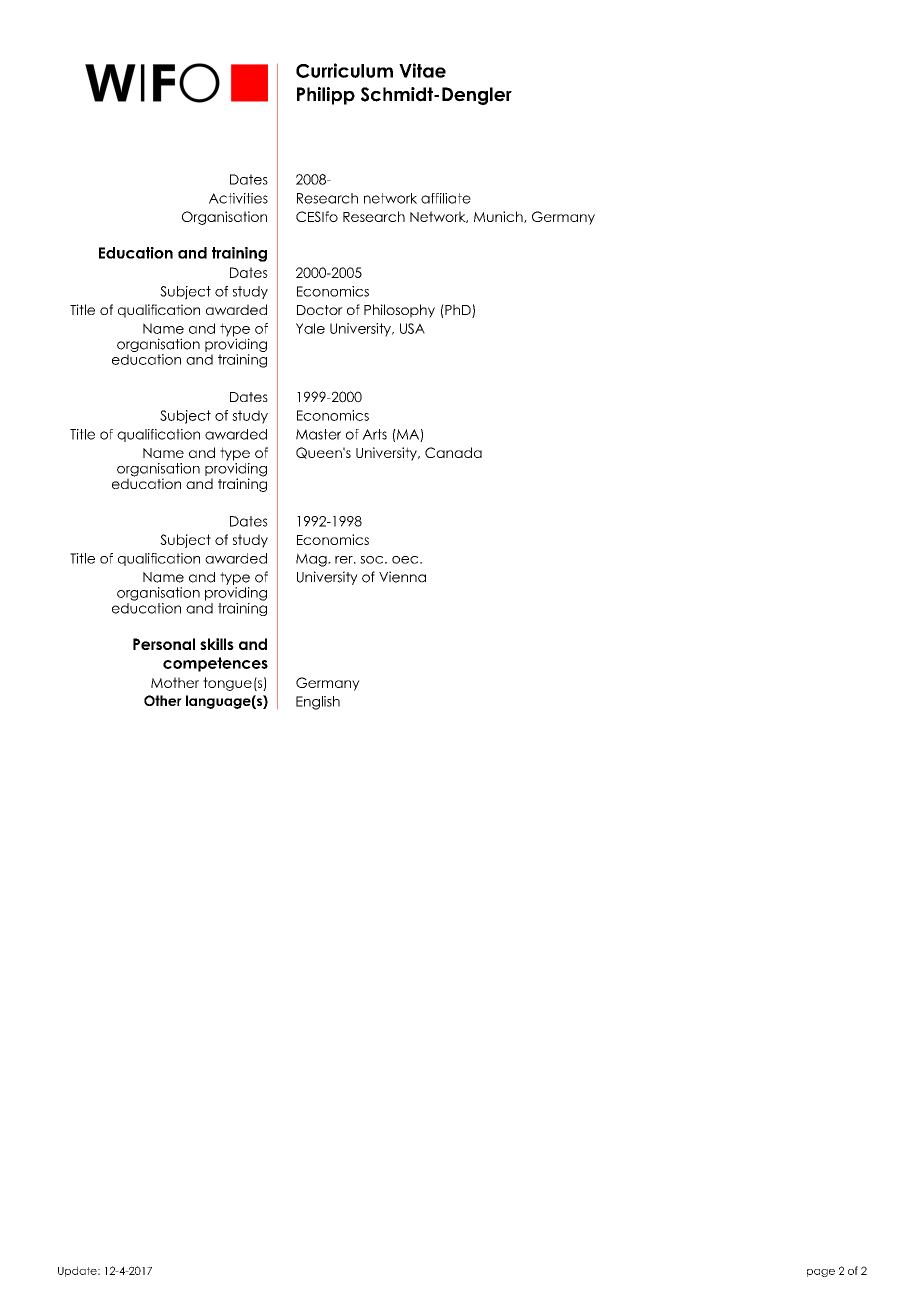 The image size is (924, 1308). What do you see at coordinates (318, 703) in the document?
I see `English` at bounding box center [318, 703].
